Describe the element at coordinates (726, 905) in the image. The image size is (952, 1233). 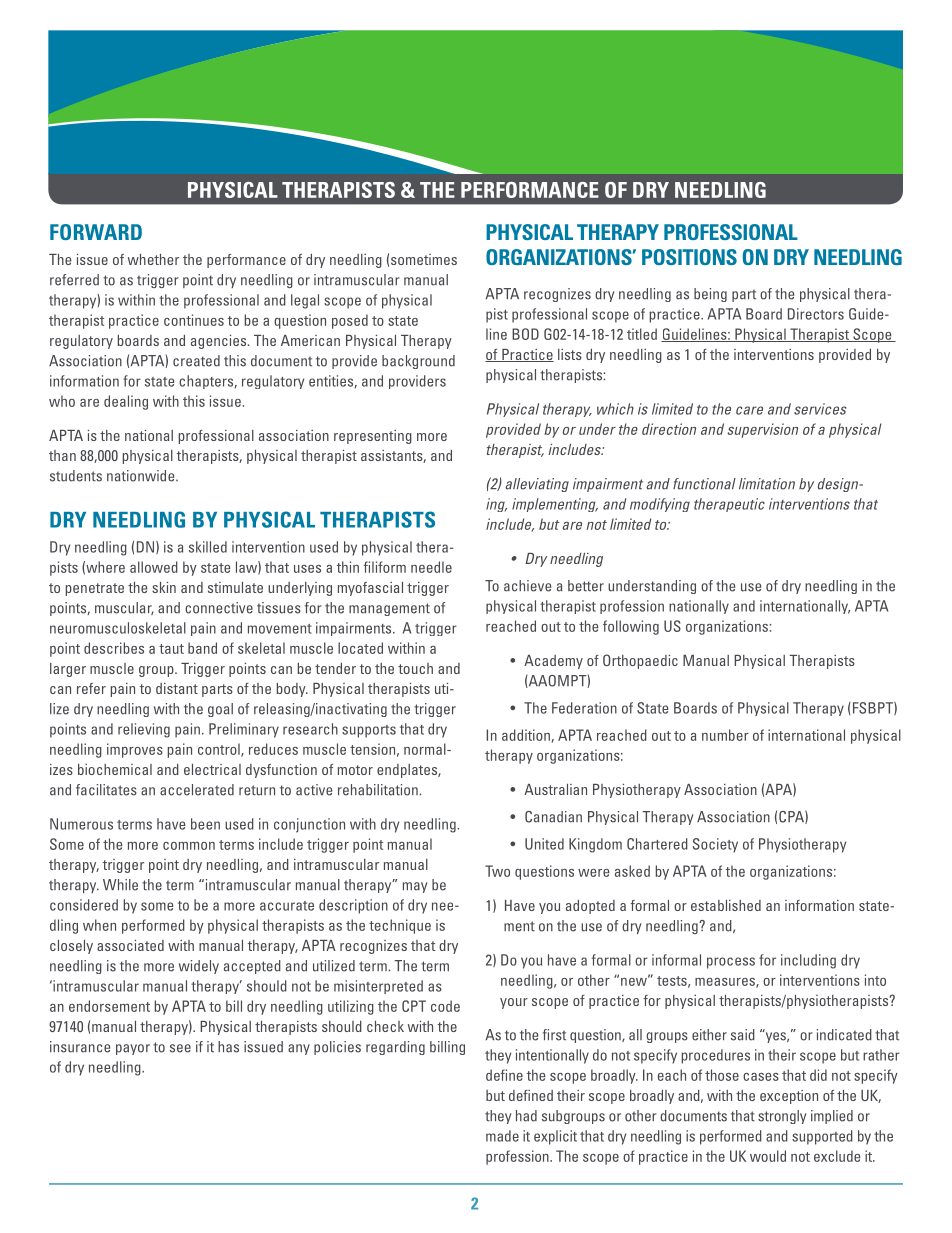
I see `established` at that location.
